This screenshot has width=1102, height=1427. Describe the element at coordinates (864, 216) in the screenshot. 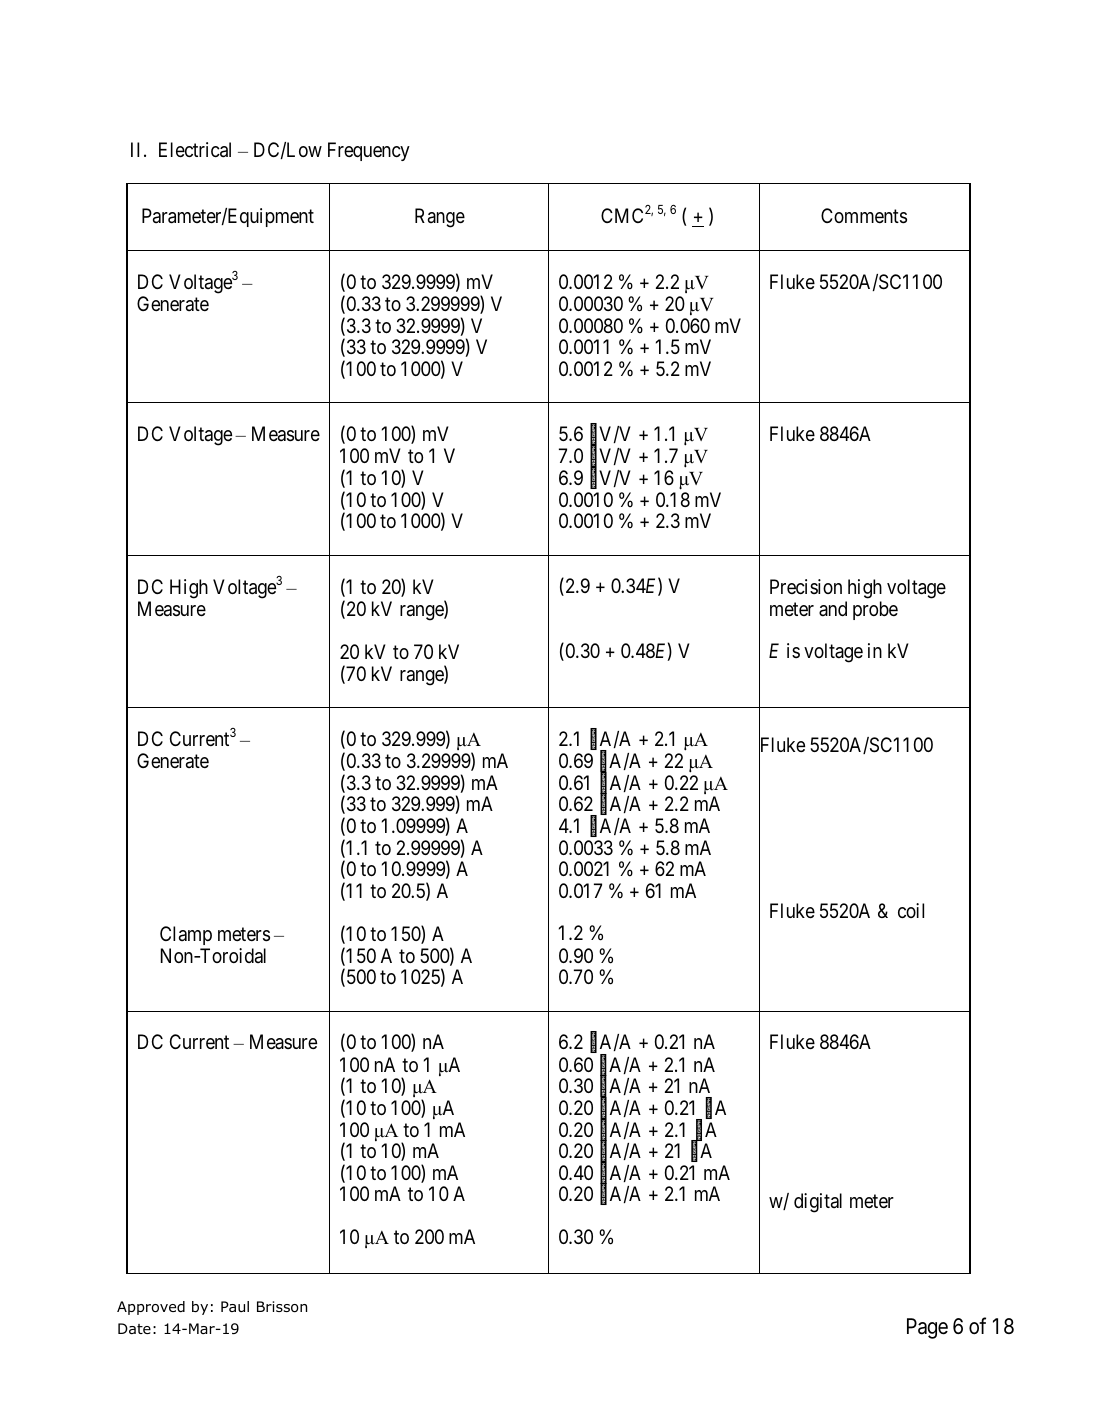

I see `Comments` at that location.
